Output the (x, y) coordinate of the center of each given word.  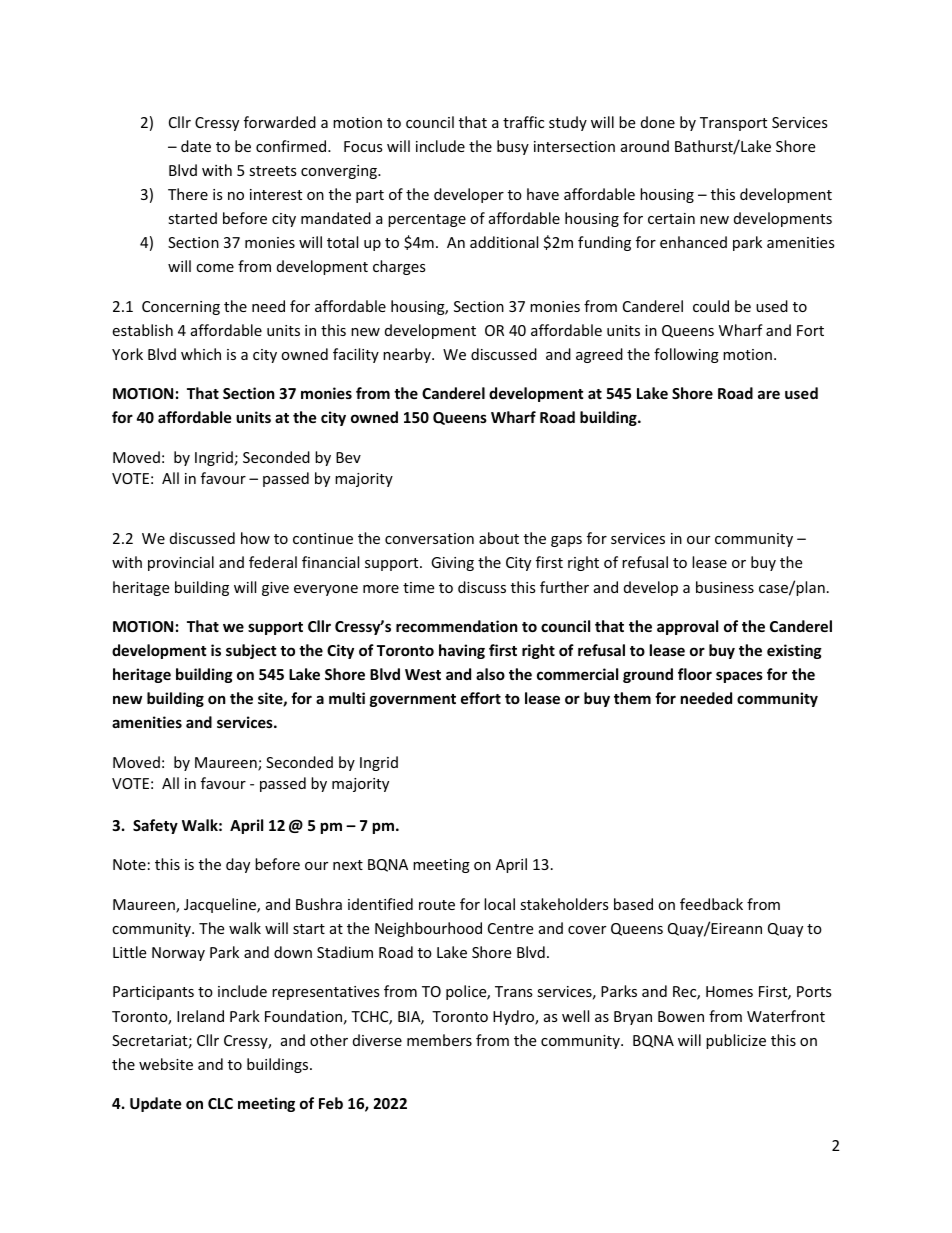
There (188, 194)
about (499, 538)
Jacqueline (221, 905)
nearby (408, 355)
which (201, 354)
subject (251, 651)
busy (513, 147)
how (255, 538)
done (658, 122)
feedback (711, 904)
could (711, 306)
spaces (739, 677)
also (490, 674)
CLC (220, 1103)
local (499, 904)
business (725, 587)
